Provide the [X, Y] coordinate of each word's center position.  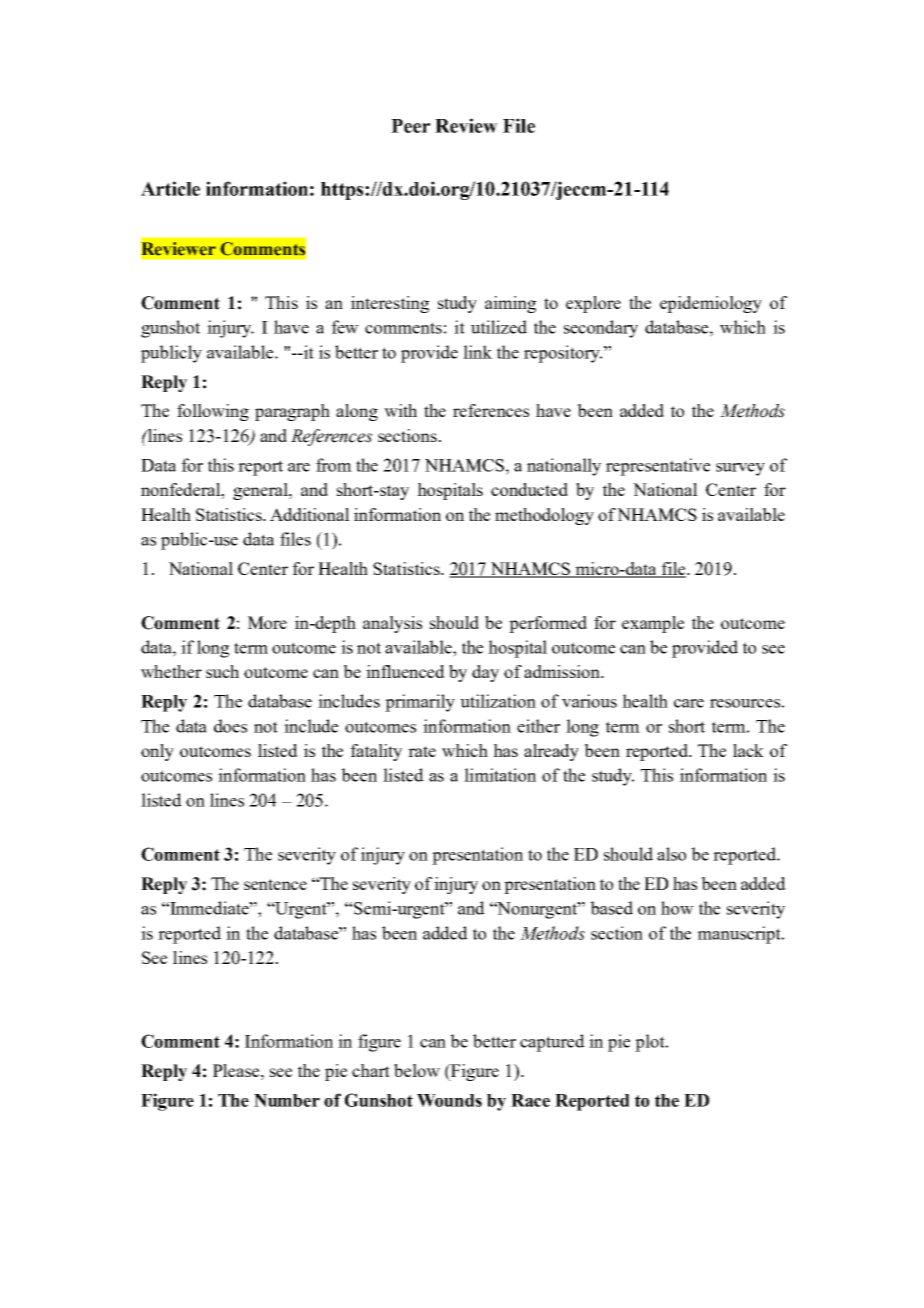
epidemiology [711, 304]
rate [422, 751]
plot [651, 1043]
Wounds [449, 1100]
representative [658, 467]
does [230, 726]
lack [748, 750]
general [261, 491]
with [400, 410]
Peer [410, 126]
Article [170, 188]
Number [287, 1100]
